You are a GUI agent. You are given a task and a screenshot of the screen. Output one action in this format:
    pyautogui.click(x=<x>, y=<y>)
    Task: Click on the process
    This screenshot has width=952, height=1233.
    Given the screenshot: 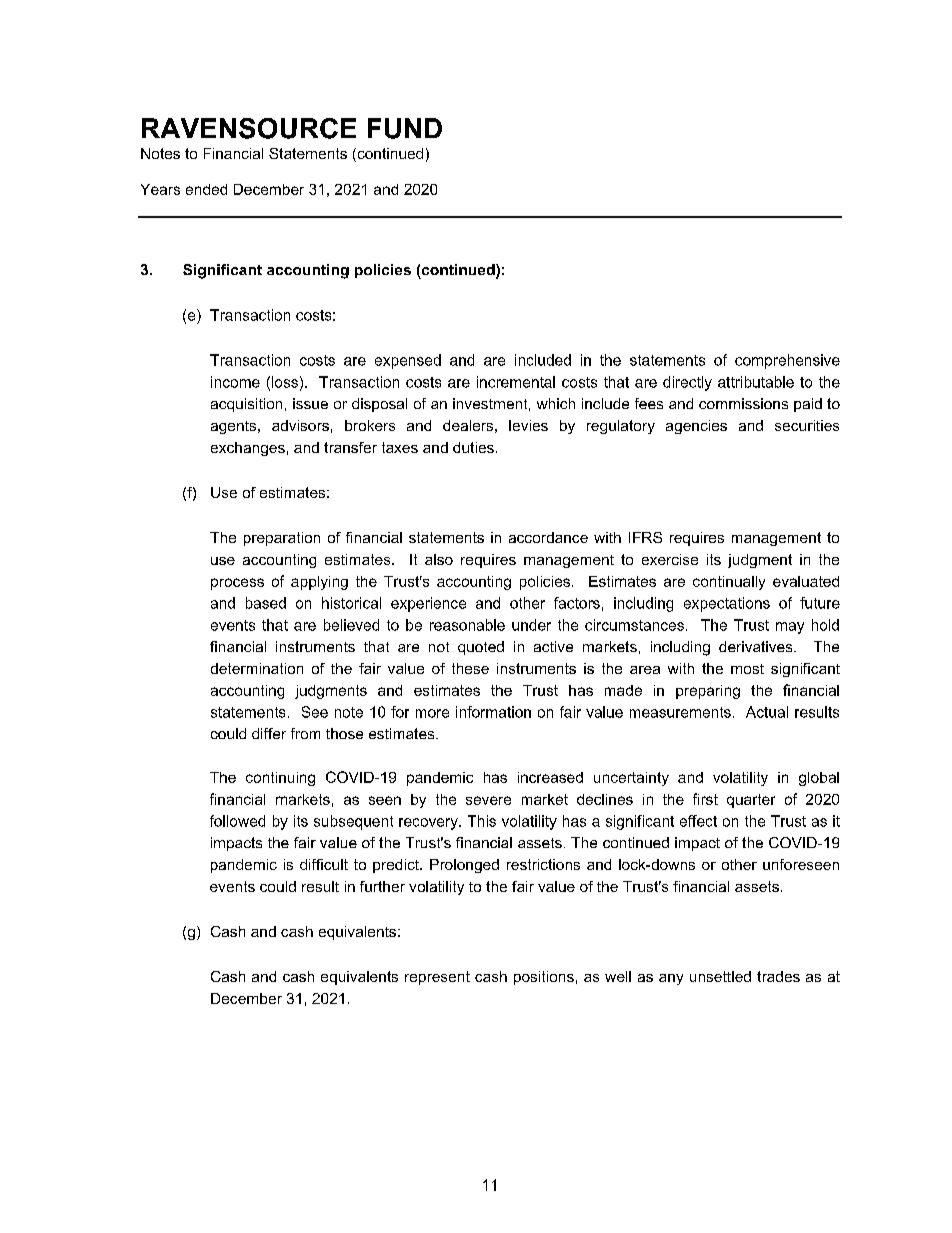 What is the action you would take?
    pyautogui.click(x=237, y=584)
